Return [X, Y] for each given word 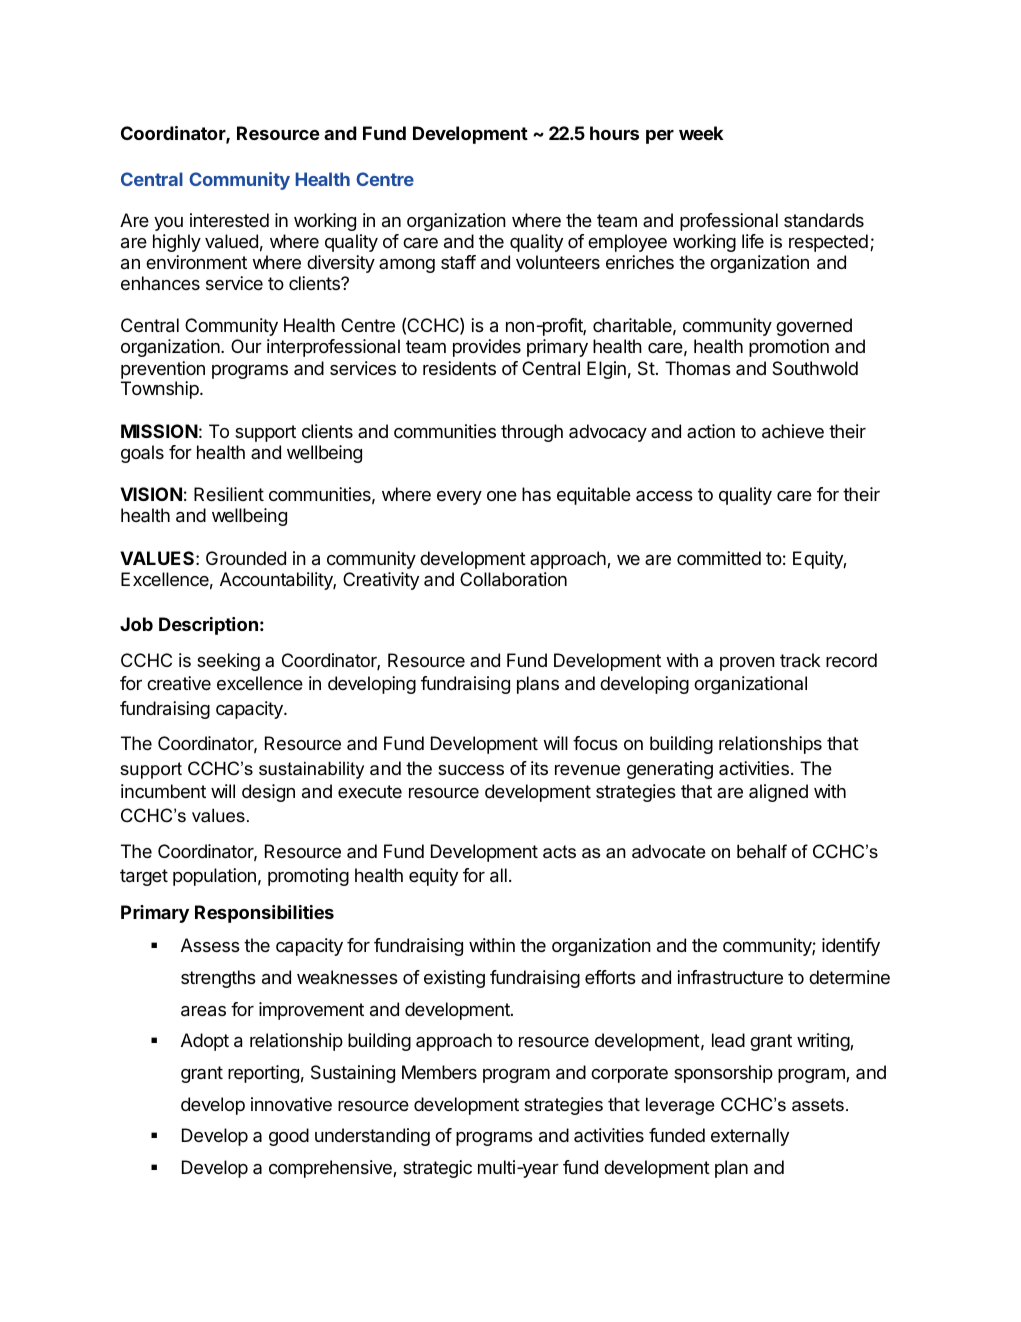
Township [161, 390]
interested [229, 220]
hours [614, 133]
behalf [762, 851]
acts [559, 852]
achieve [793, 431]
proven [747, 664]
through [532, 433]
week [701, 133]
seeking [228, 662]
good [289, 1137]
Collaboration [513, 579]
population [214, 877]
